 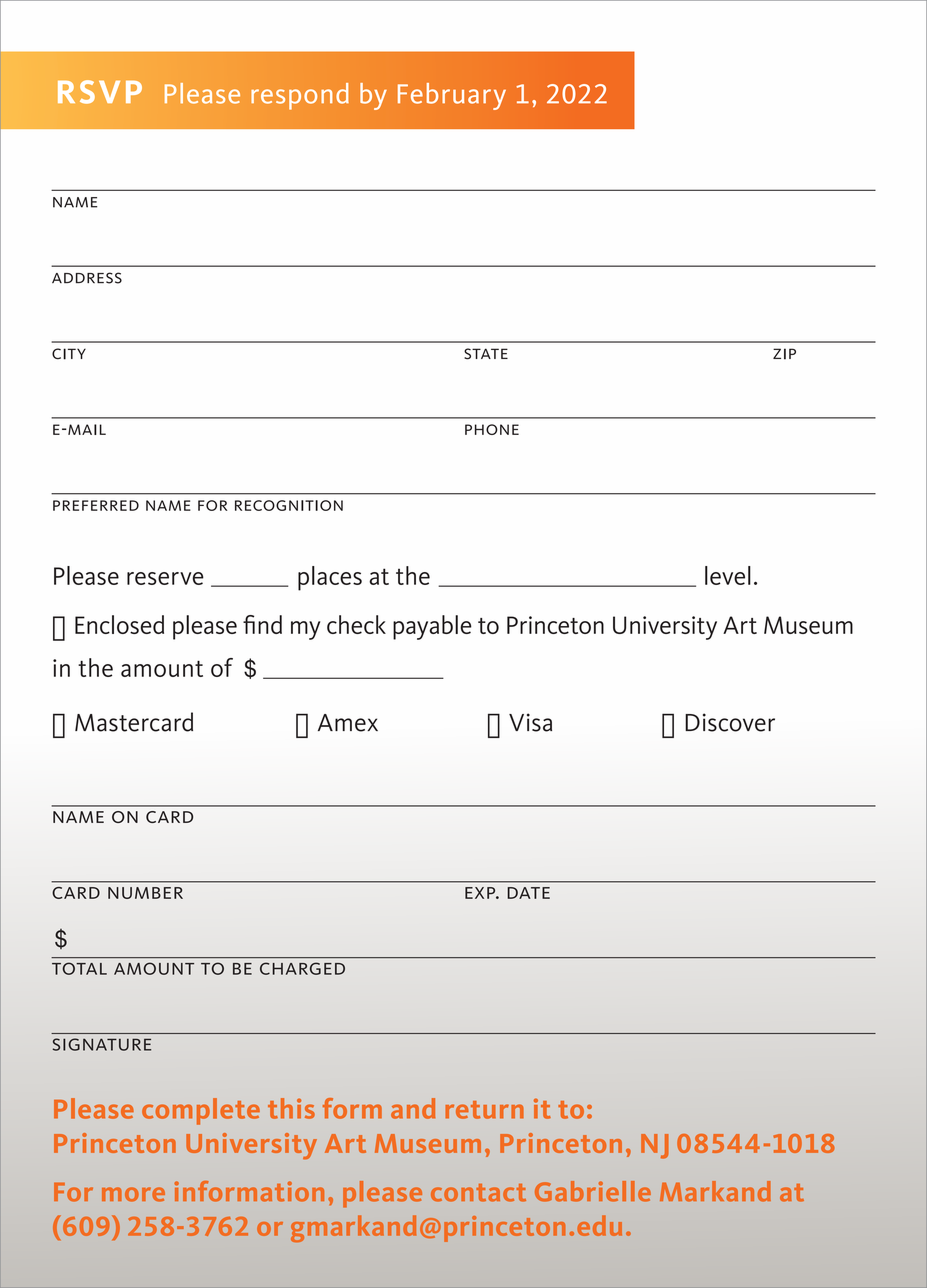 I want to click on contact, so click(x=478, y=1193).
